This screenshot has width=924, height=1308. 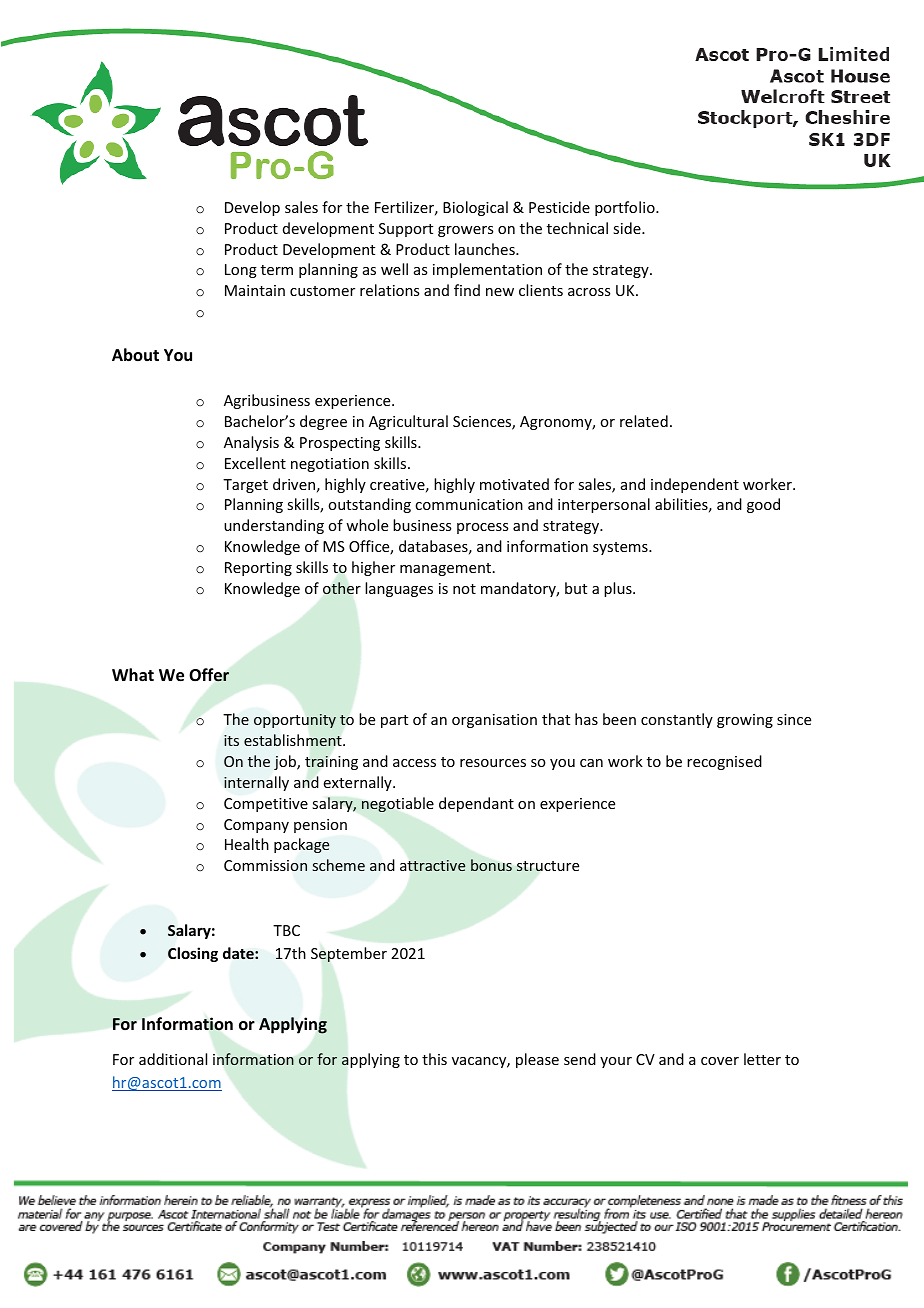 I want to click on Long, so click(x=241, y=271).
